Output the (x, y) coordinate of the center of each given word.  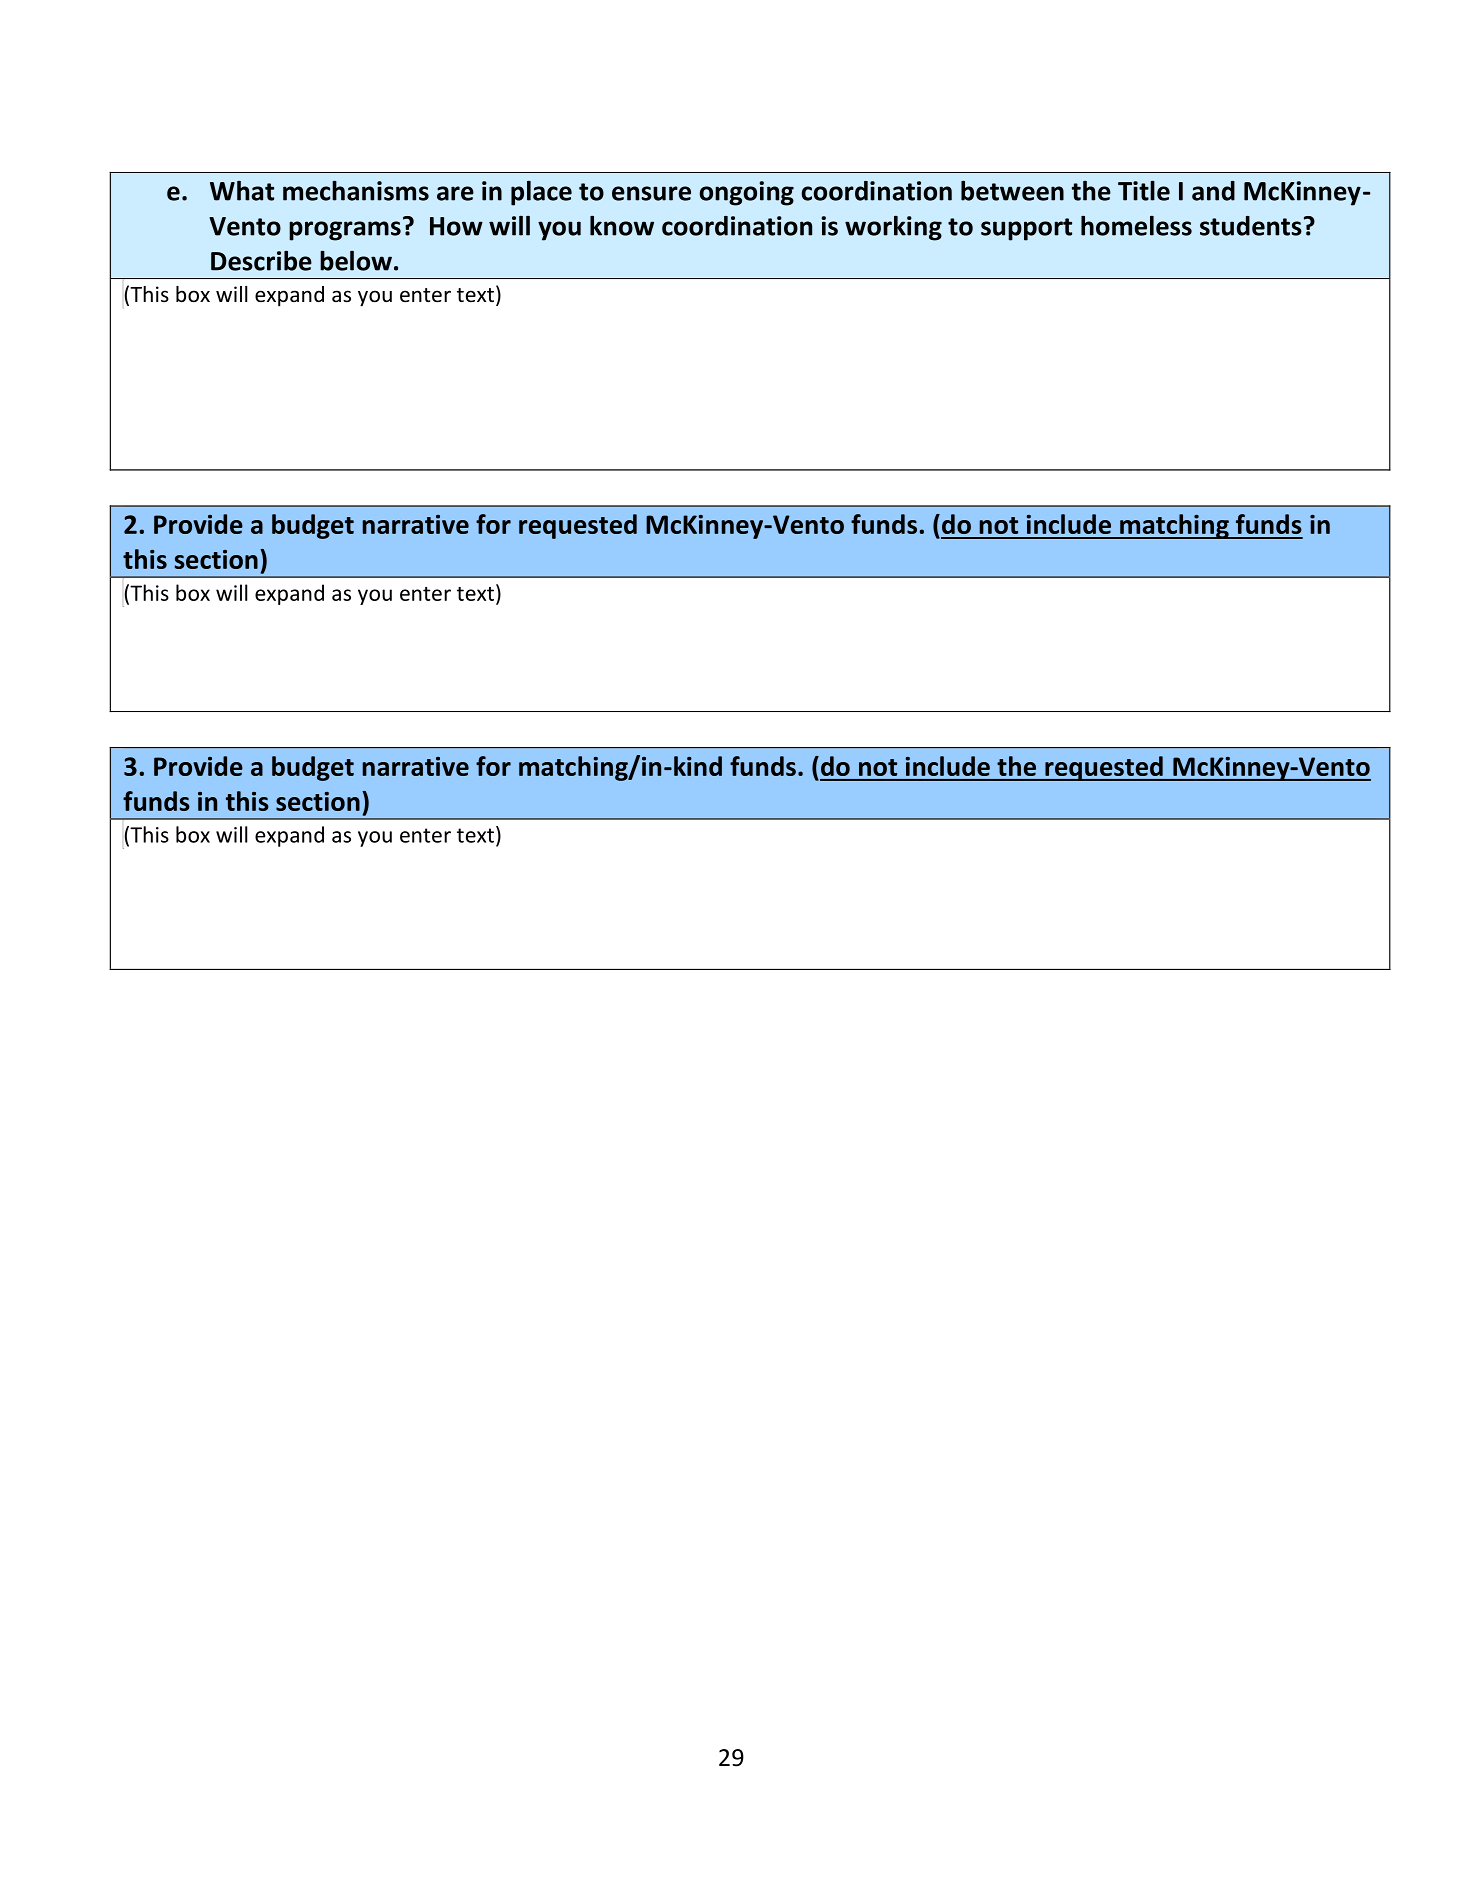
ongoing (746, 193)
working (893, 228)
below (356, 260)
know (622, 225)
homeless (1136, 225)
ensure (651, 193)
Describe (261, 260)
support (1026, 229)
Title (1144, 190)
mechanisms (356, 190)
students (1251, 226)
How (456, 226)
